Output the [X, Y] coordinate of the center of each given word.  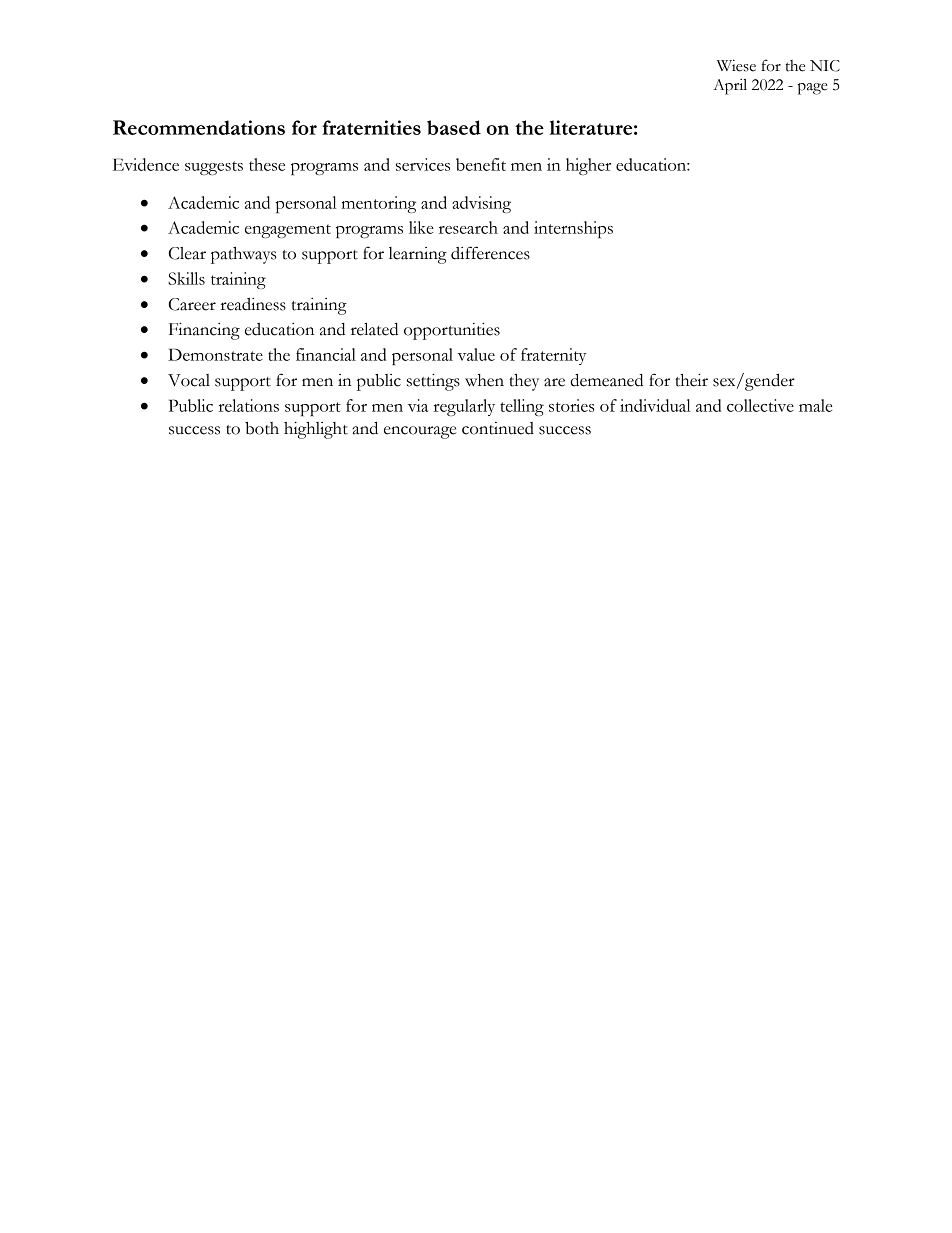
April [730, 86]
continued [498, 428]
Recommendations [199, 127]
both [262, 428]
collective [760, 405]
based [454, 127]
